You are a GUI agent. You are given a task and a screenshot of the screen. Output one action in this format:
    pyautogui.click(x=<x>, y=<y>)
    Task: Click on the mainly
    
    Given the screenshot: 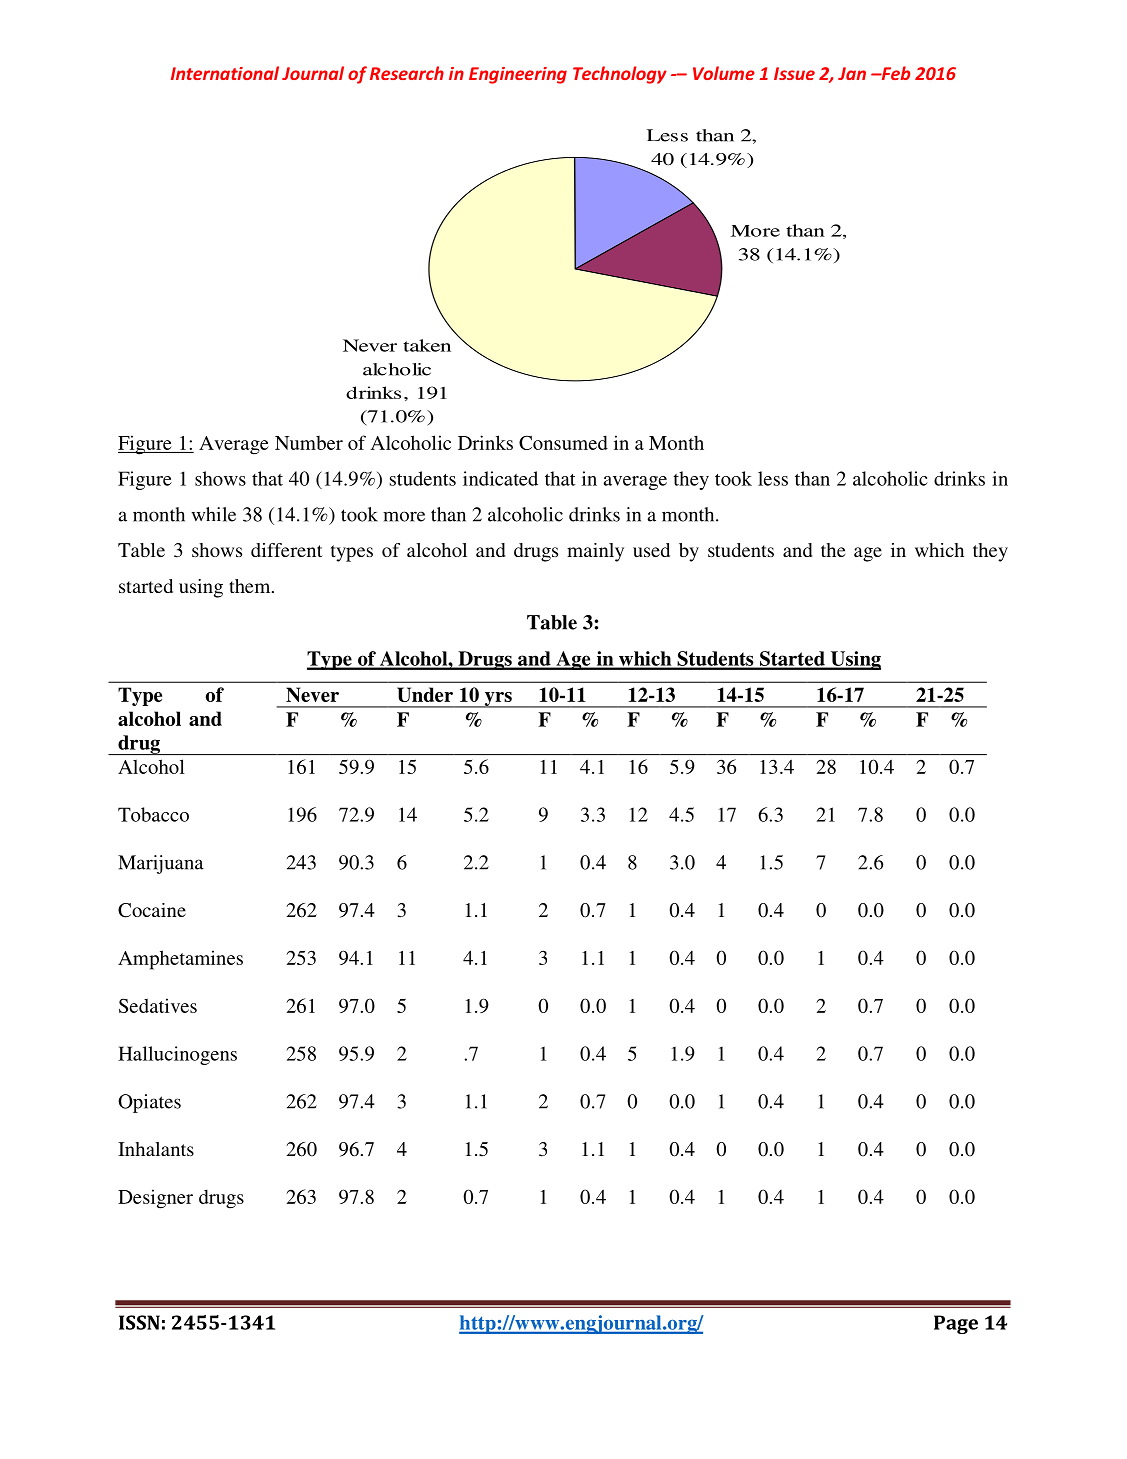 What is the action you would take?
    pyautogui.click(x=595, y=552)
